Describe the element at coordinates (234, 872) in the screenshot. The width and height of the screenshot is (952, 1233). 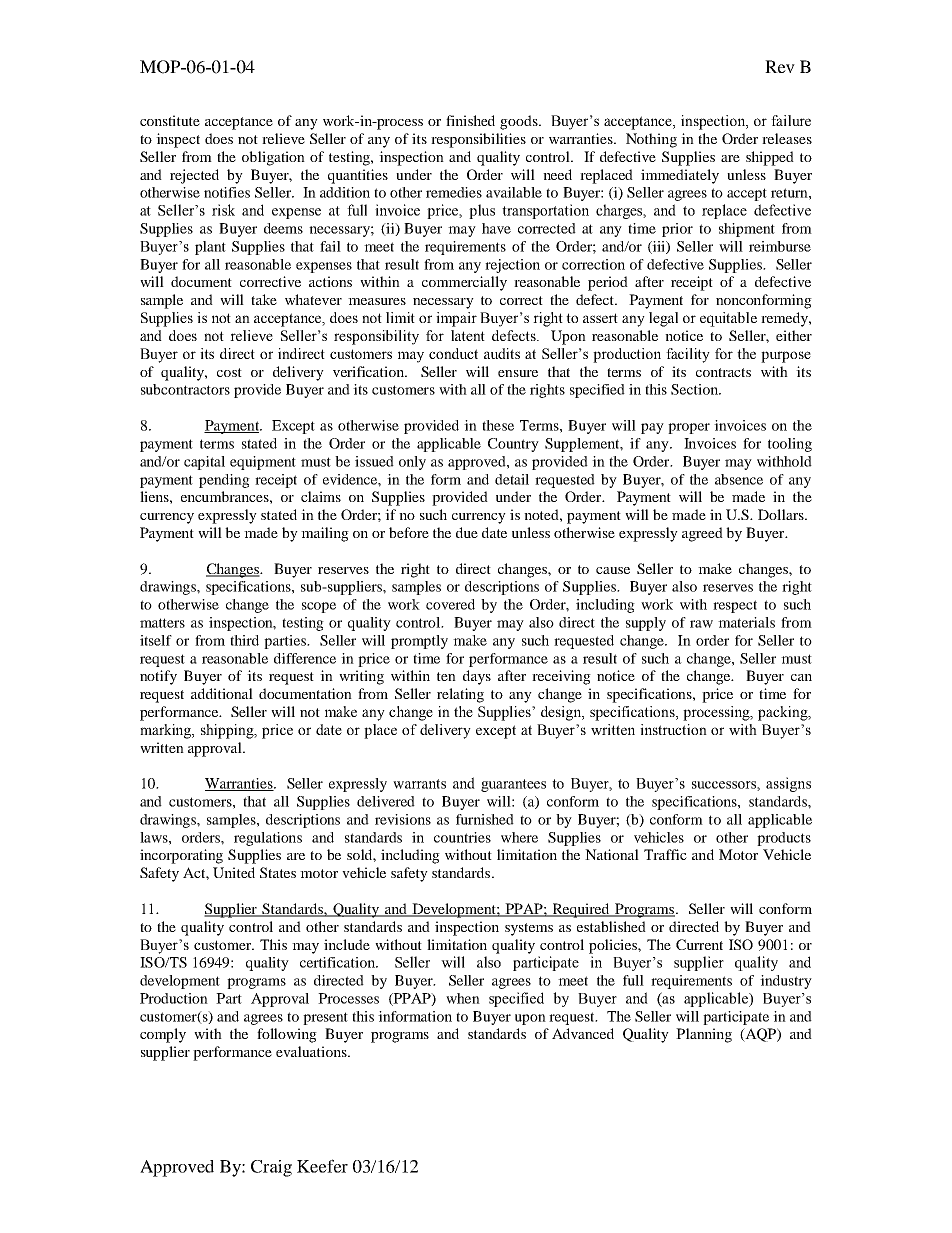
I see `United` at that location.
